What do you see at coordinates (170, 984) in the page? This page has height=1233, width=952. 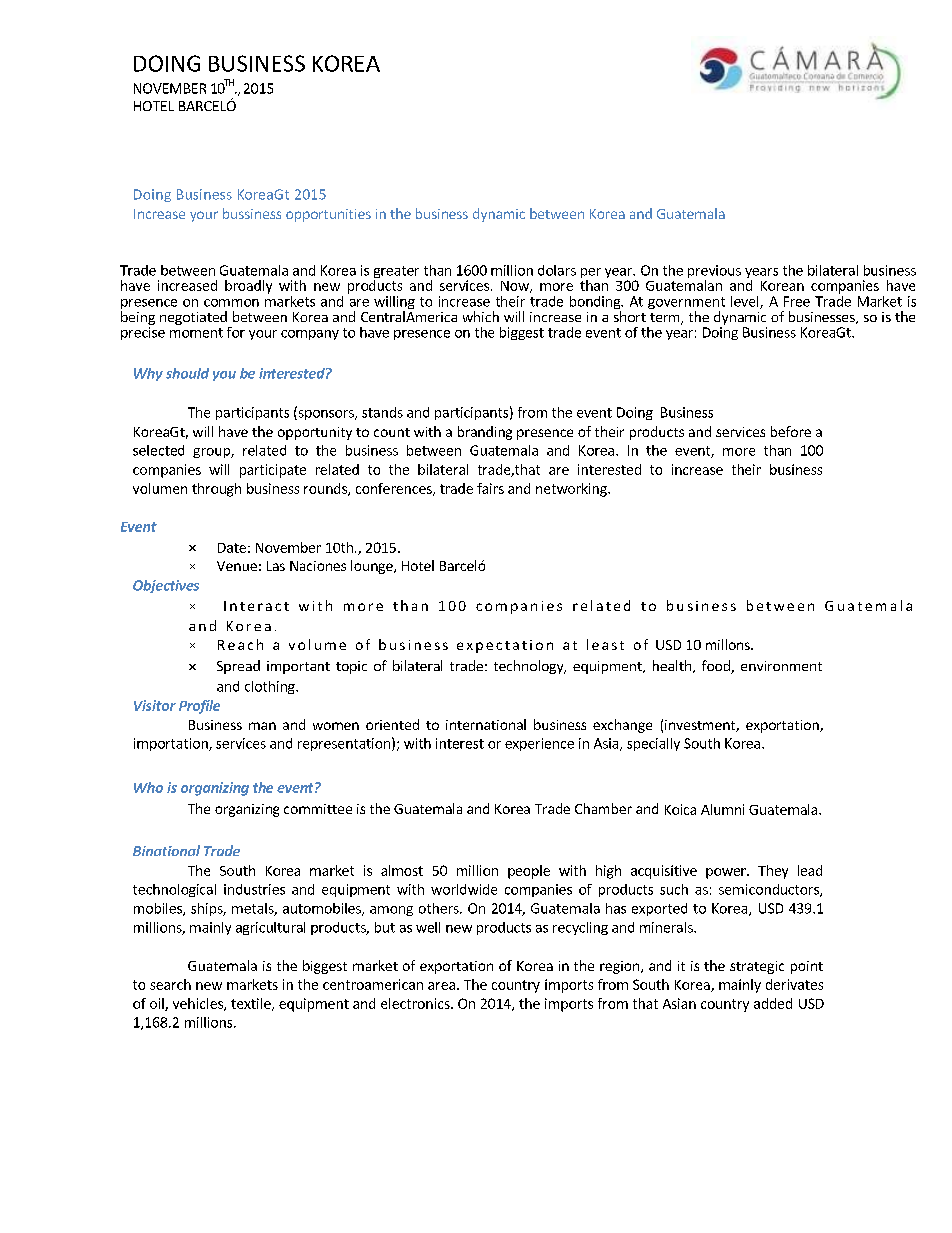 I see `search` at bounding box center [170, 984].
